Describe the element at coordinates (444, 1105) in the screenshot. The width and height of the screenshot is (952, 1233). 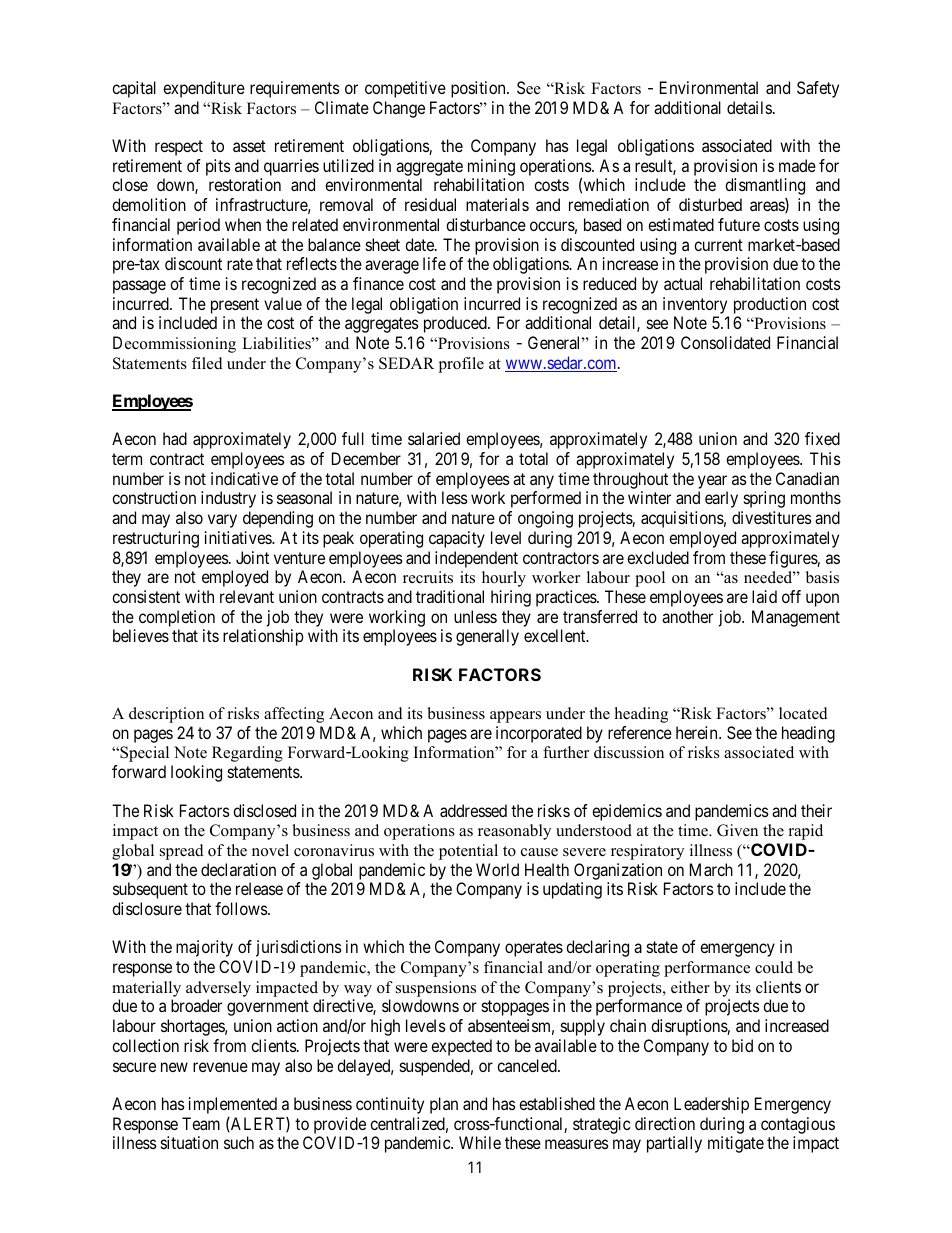
I see `plan` at that location.
